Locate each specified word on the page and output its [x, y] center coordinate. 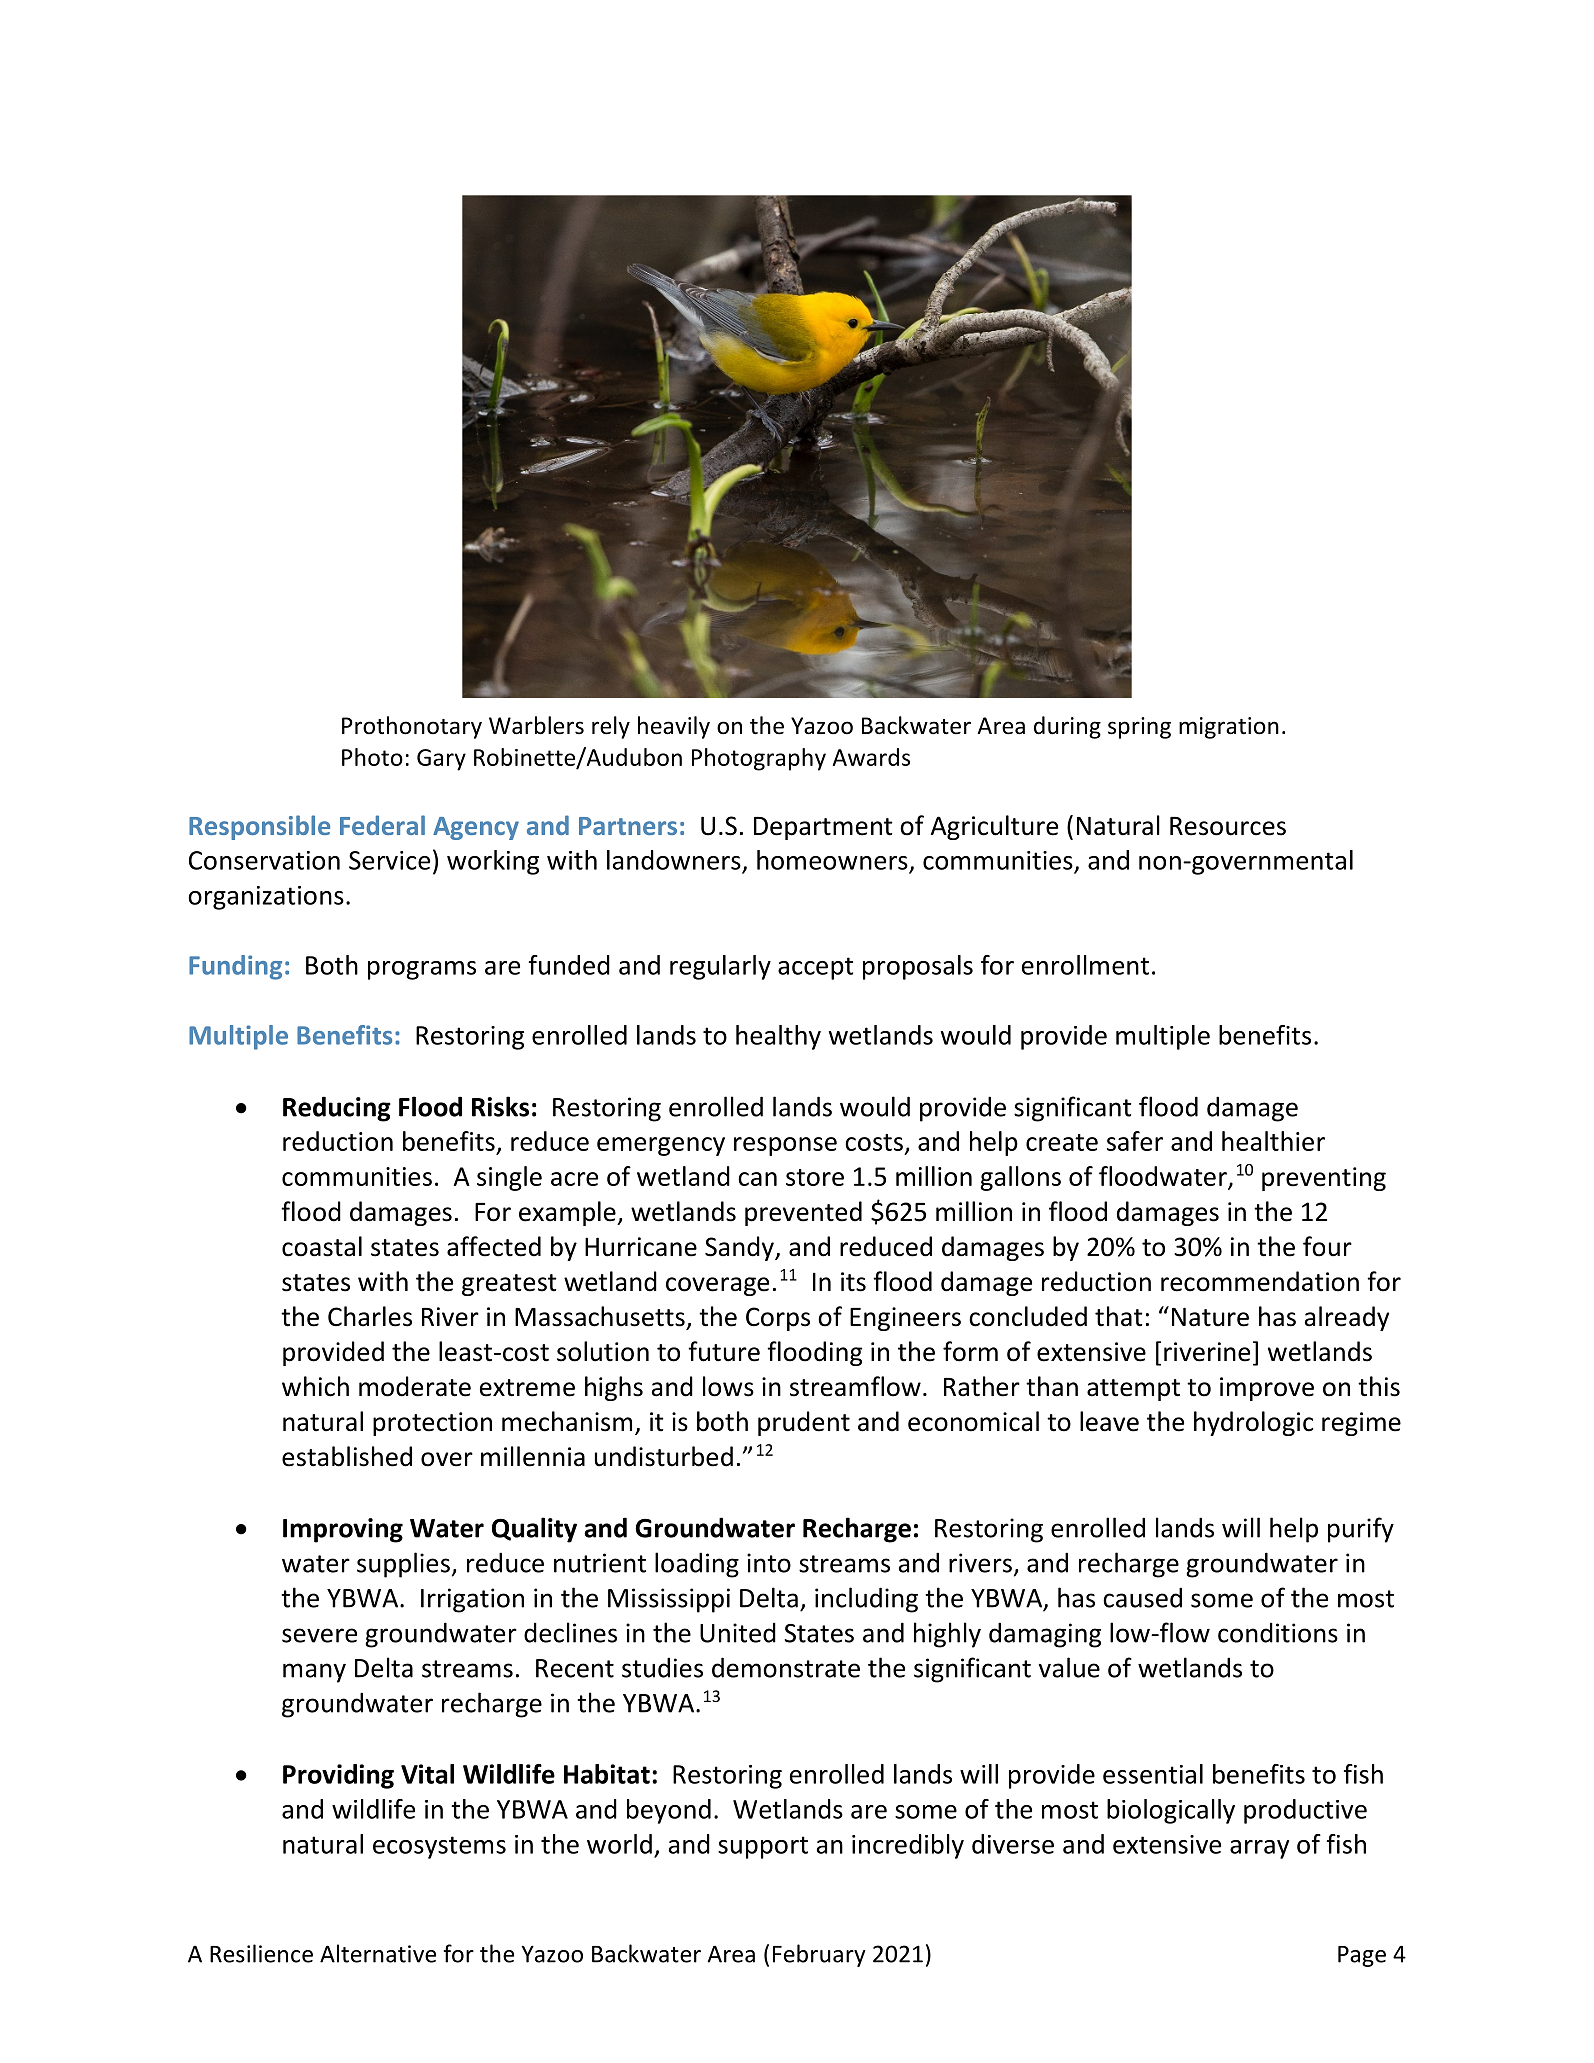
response [785, 1146]
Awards [871, 757]
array [1259, 1849]
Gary [441, 760]
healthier [1273, 1141]
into [769, 1563]
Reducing [337, 1109]
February [819, 1955]
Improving [343, 1530]
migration [1229, 728]
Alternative [378, 1953]
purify [1361, 1530]
